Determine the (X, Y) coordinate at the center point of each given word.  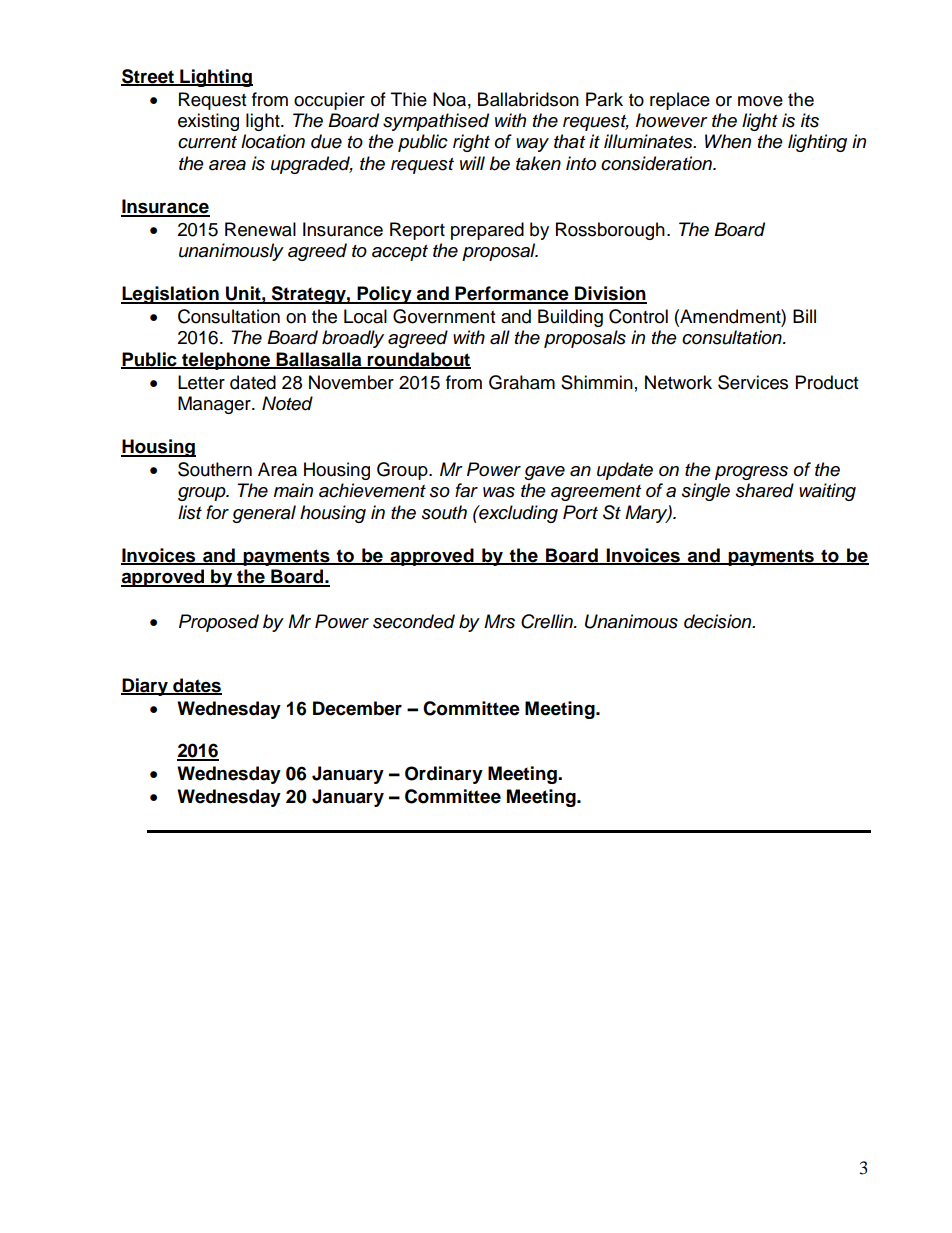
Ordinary (444, 775)
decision (719, 621)
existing (208, 122)
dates (196, 686)
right (471, 143)
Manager (215, 405)
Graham (522, 382)
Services (753, 382)
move (760, 101)
